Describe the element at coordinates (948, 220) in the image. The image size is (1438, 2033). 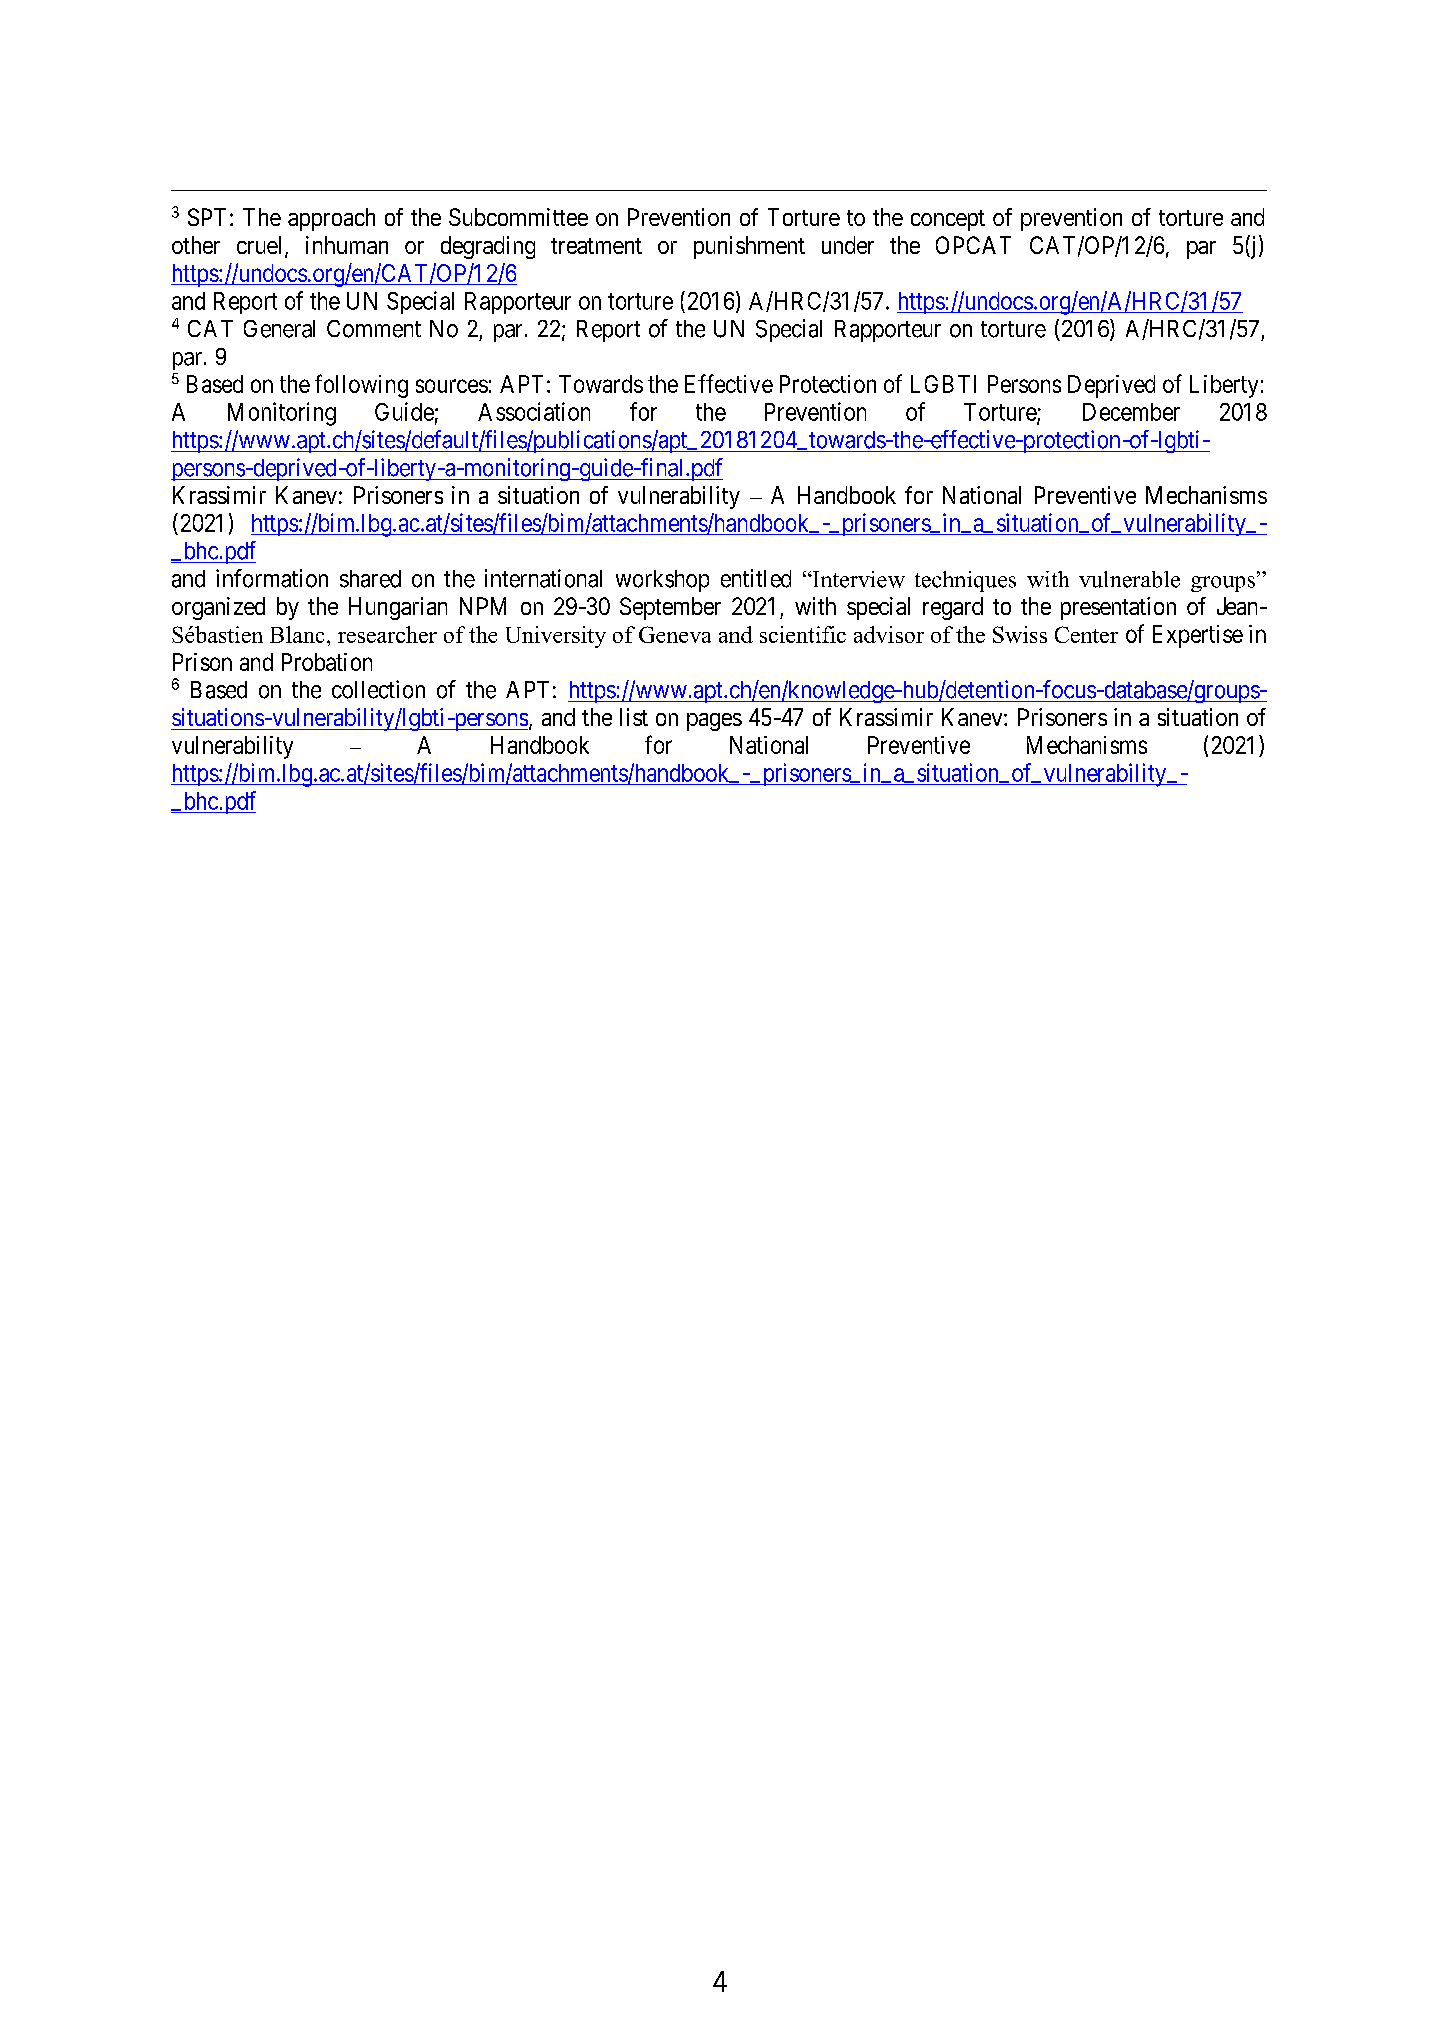
I see `concept` at that location.
